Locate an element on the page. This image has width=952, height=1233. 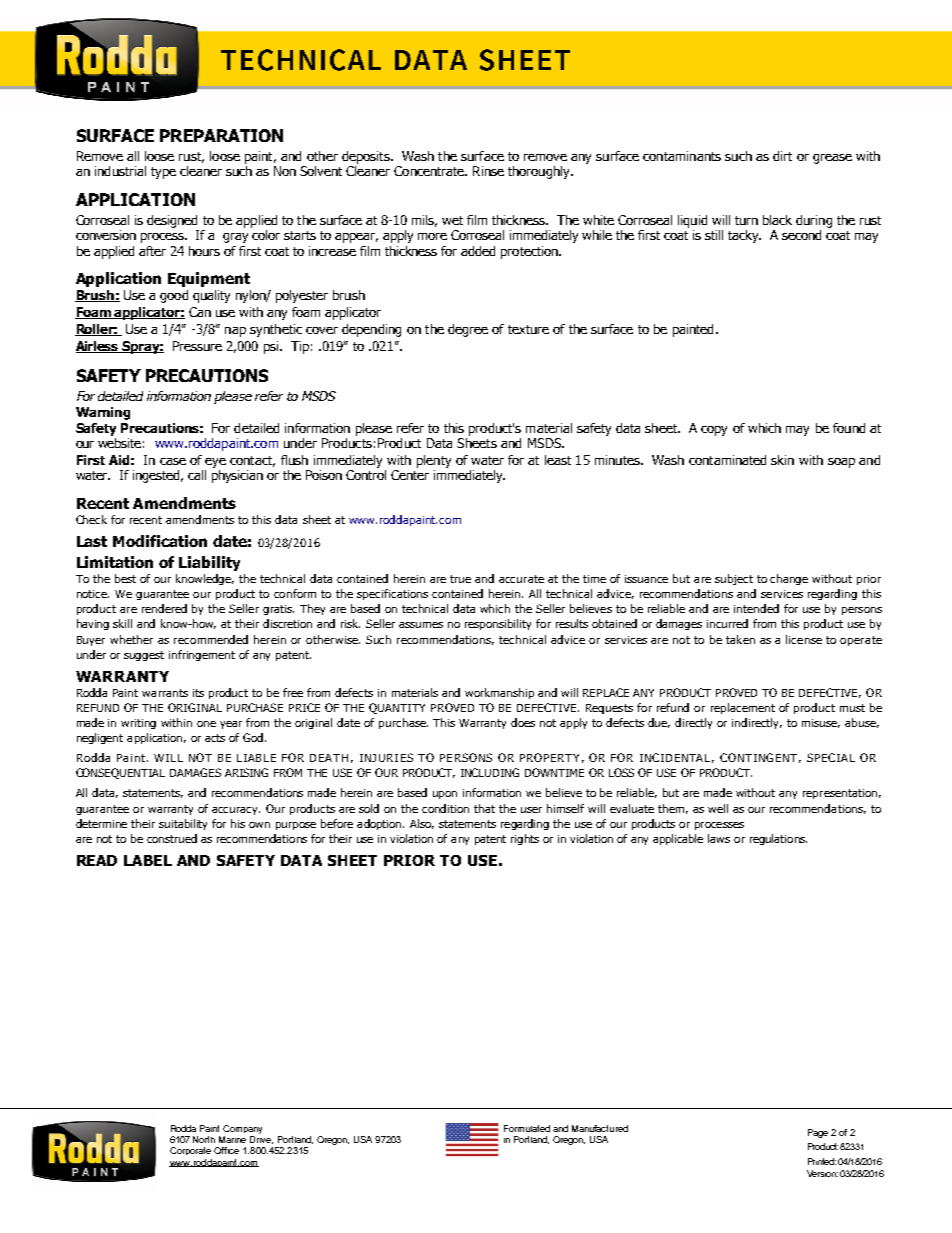
suitability is located at coordinates (183, 824).
